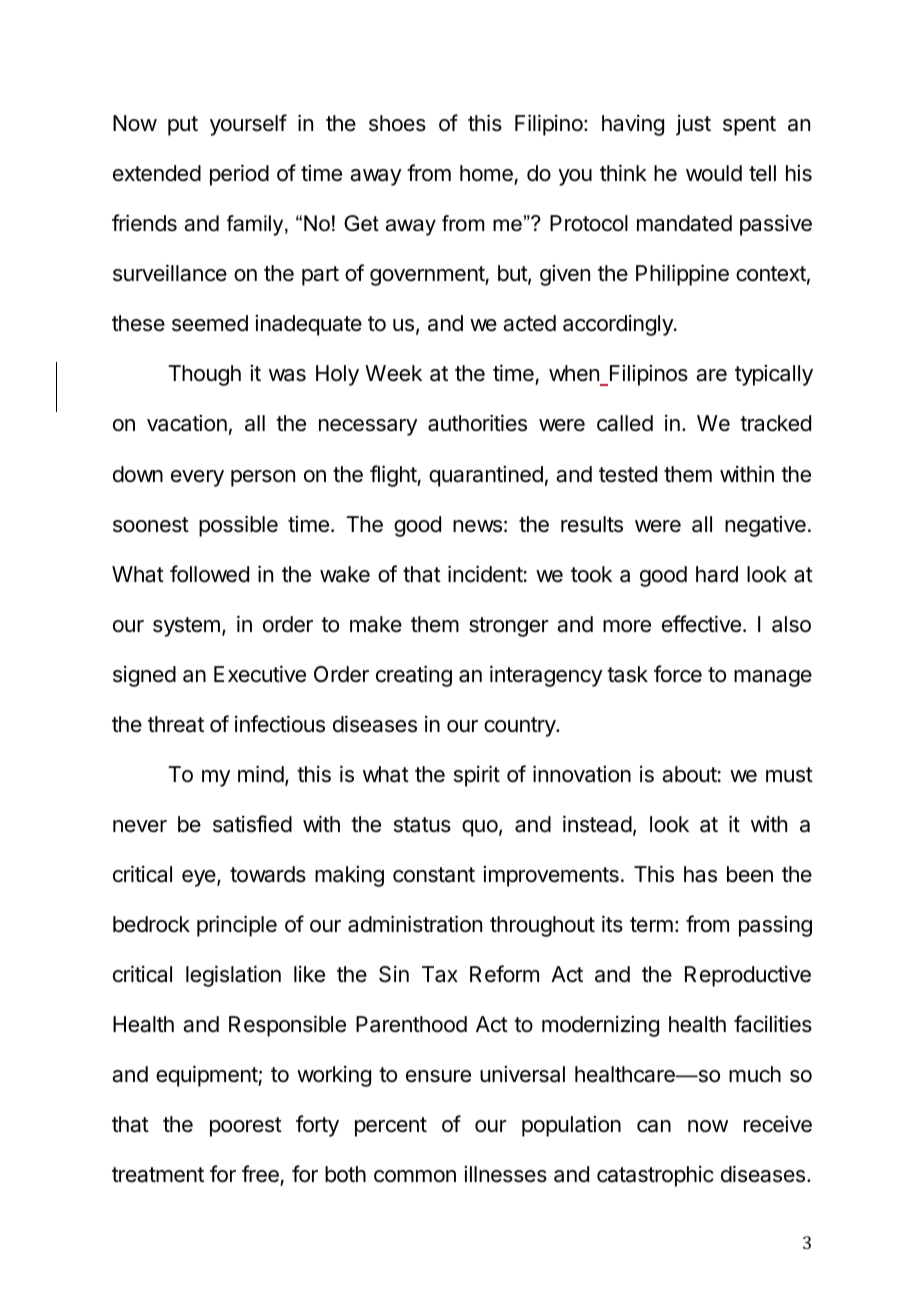 The height and width of the document is (1308, 924). I want to click on would, so click(714, 173).
